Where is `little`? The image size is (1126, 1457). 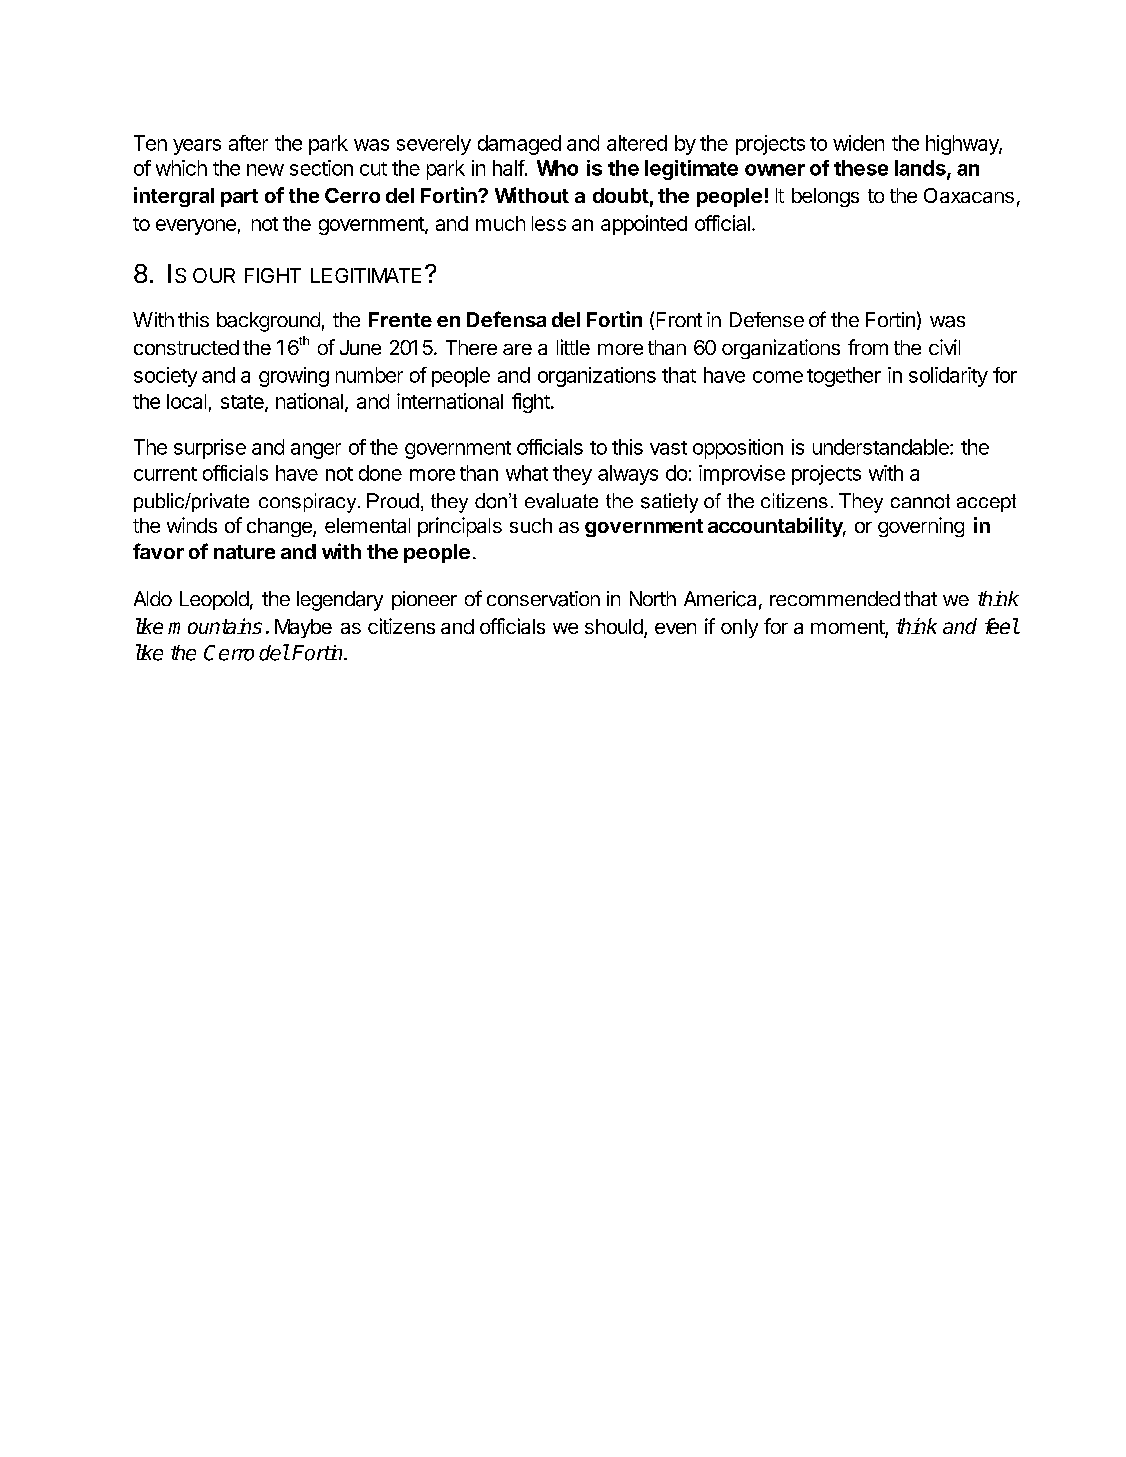 little is located at coordinates (573, 347).
